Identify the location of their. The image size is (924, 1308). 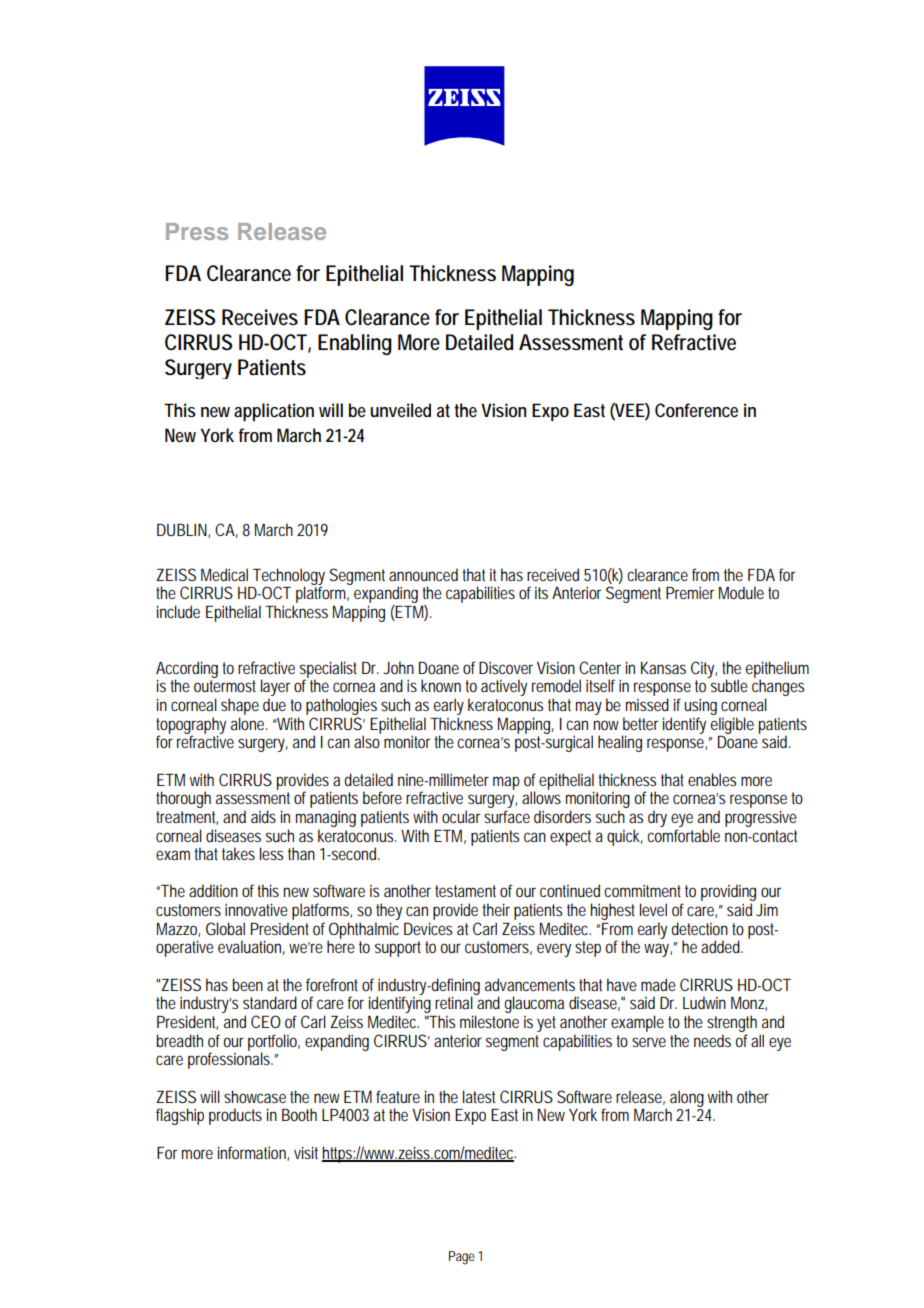
(496, 909).
